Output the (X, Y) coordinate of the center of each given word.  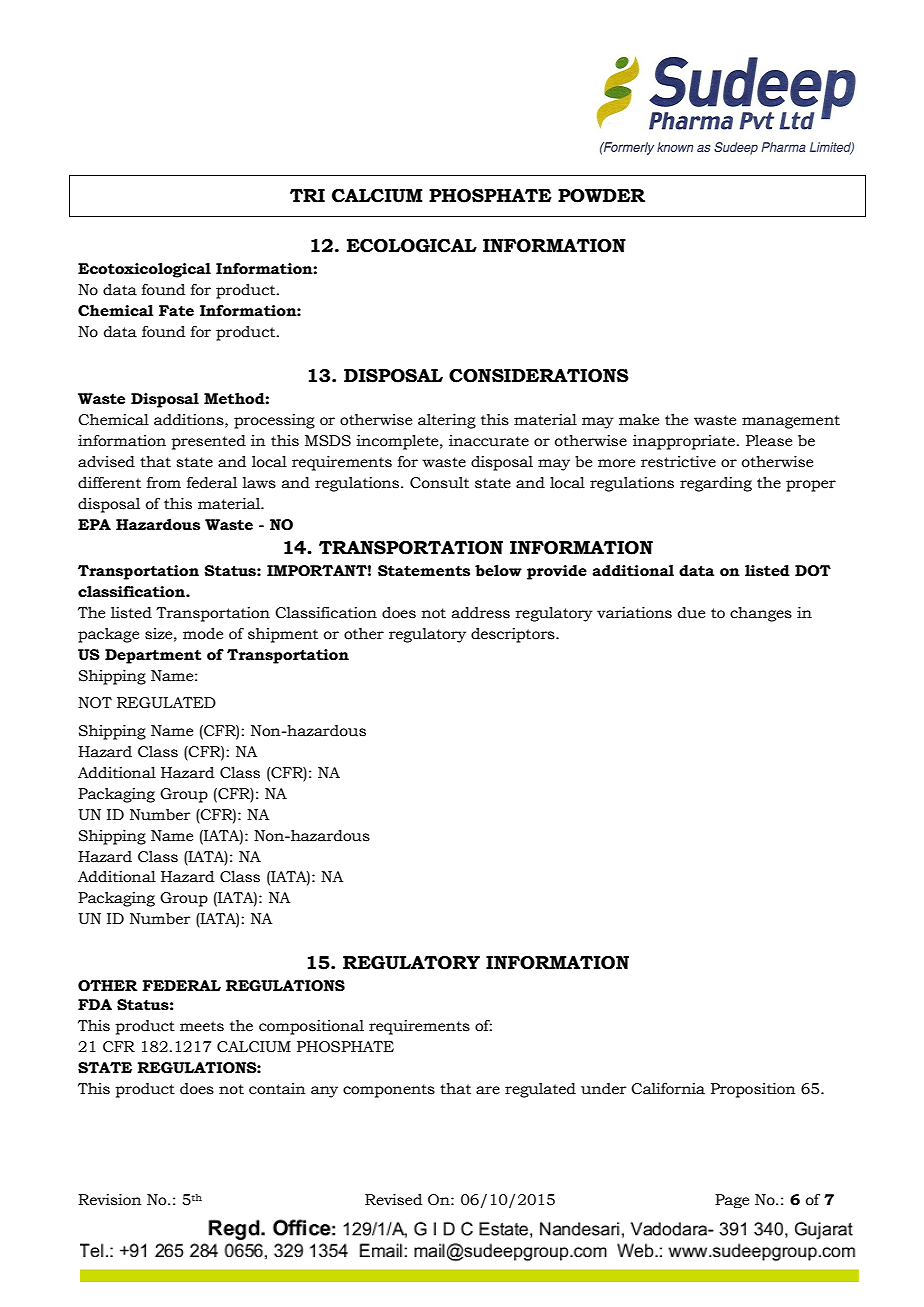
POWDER (601, 196)
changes (761, 614)
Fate (176, 311)
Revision (109, 1200)
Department (153, 656)
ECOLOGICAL (412, 246)
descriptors (514, 635)
